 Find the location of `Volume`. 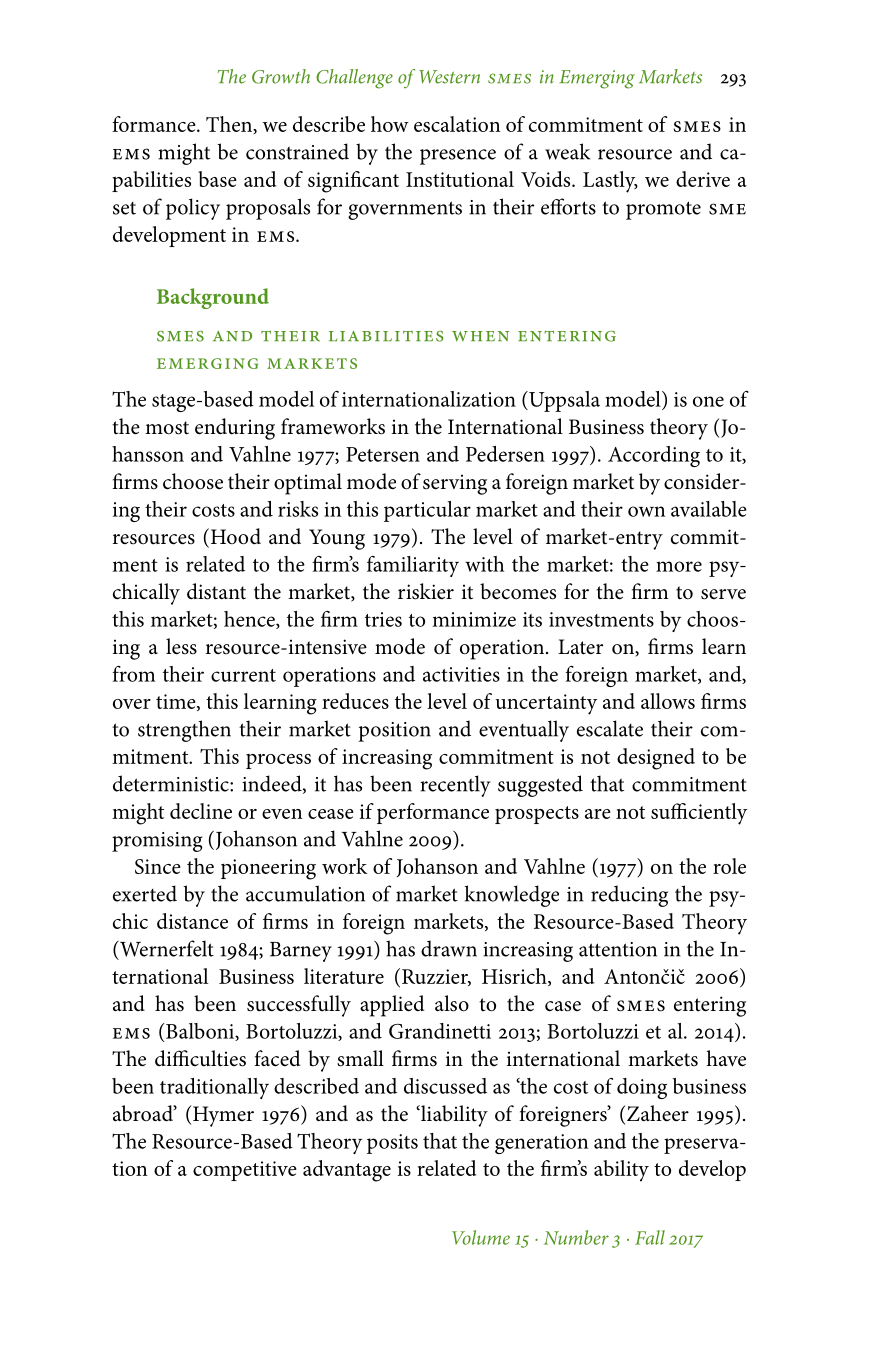

Volume is located at coordinates (481, 1237).
